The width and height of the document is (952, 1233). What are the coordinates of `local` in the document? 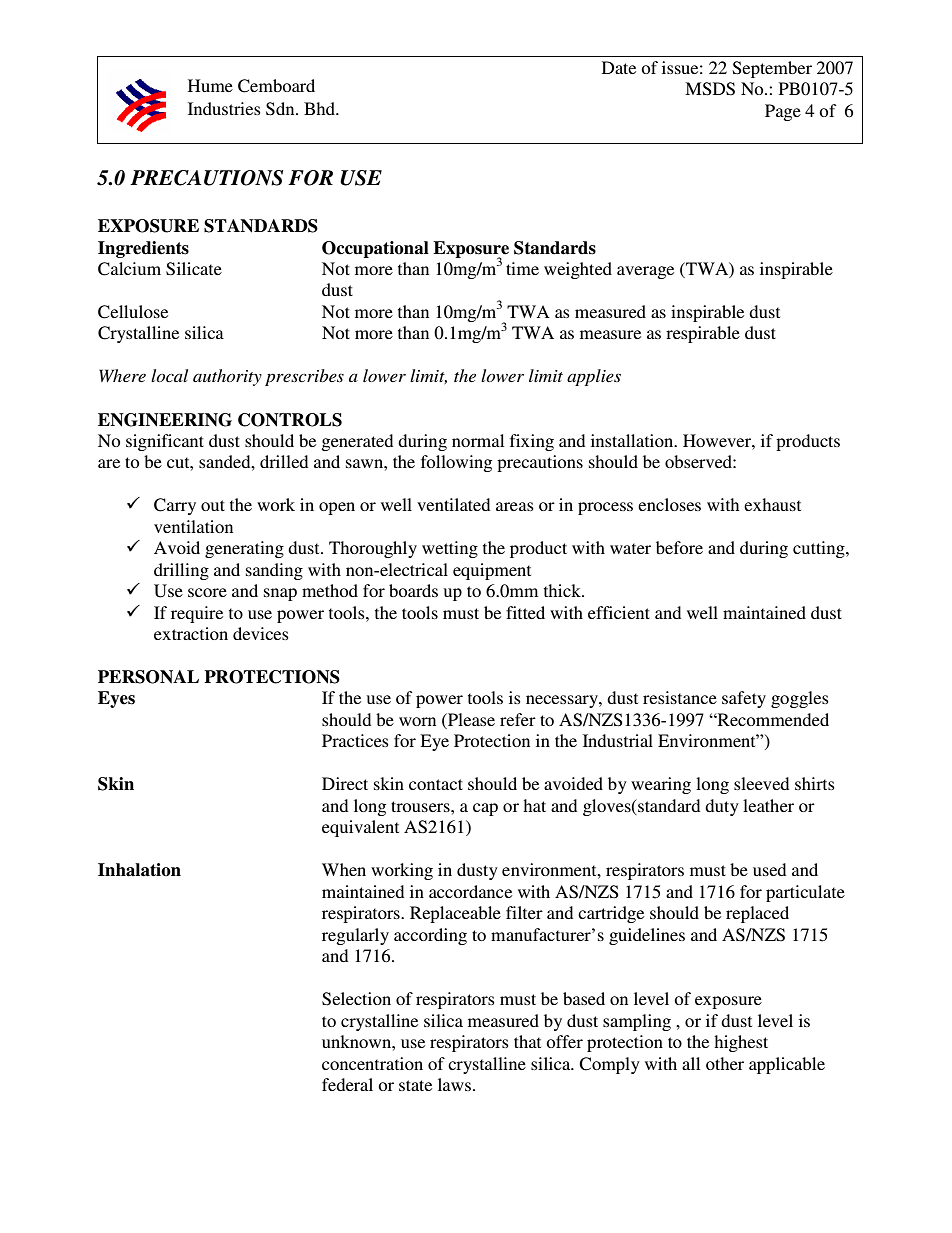 It's located at (169, 375).
